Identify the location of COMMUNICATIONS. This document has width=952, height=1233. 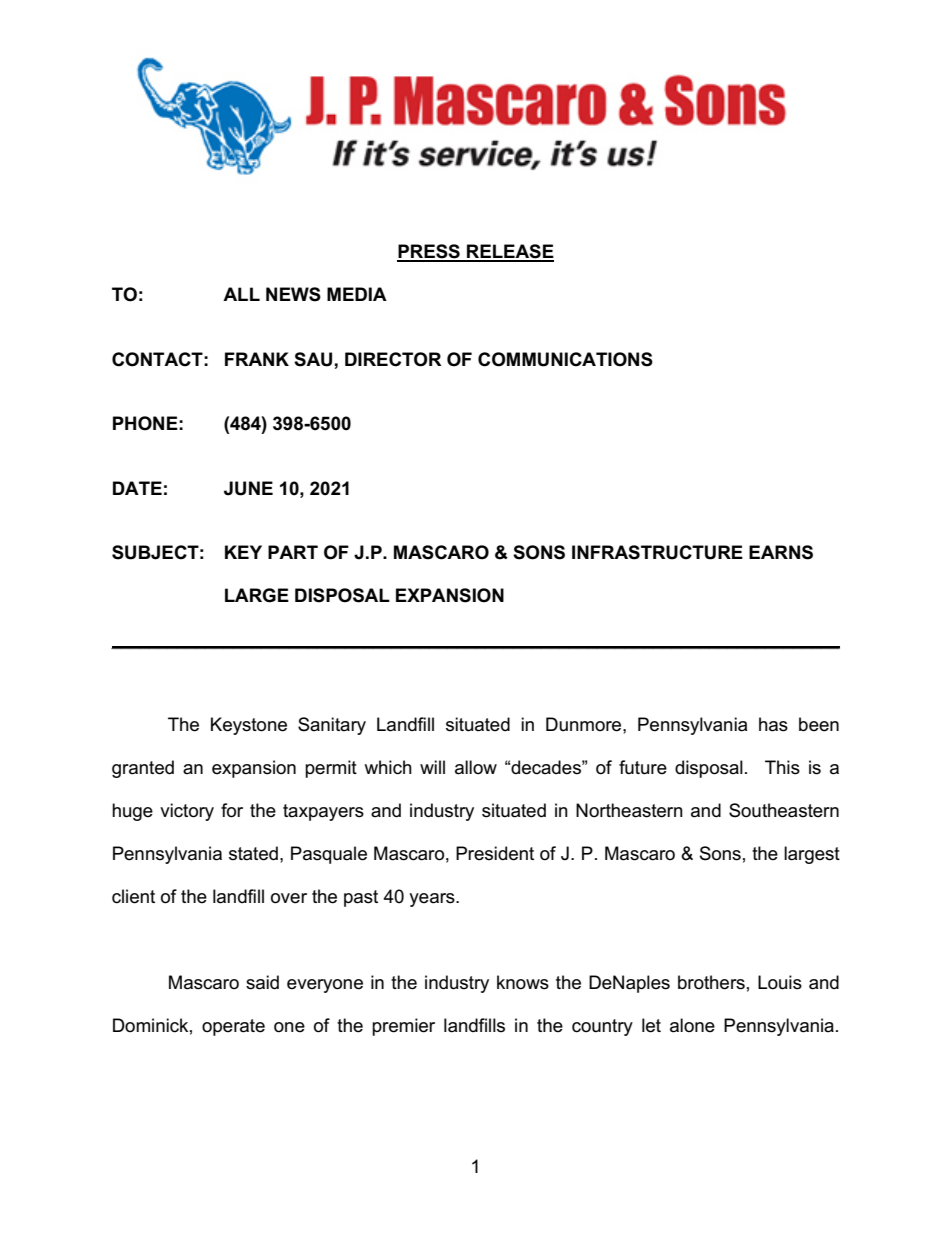
(565, 359).
